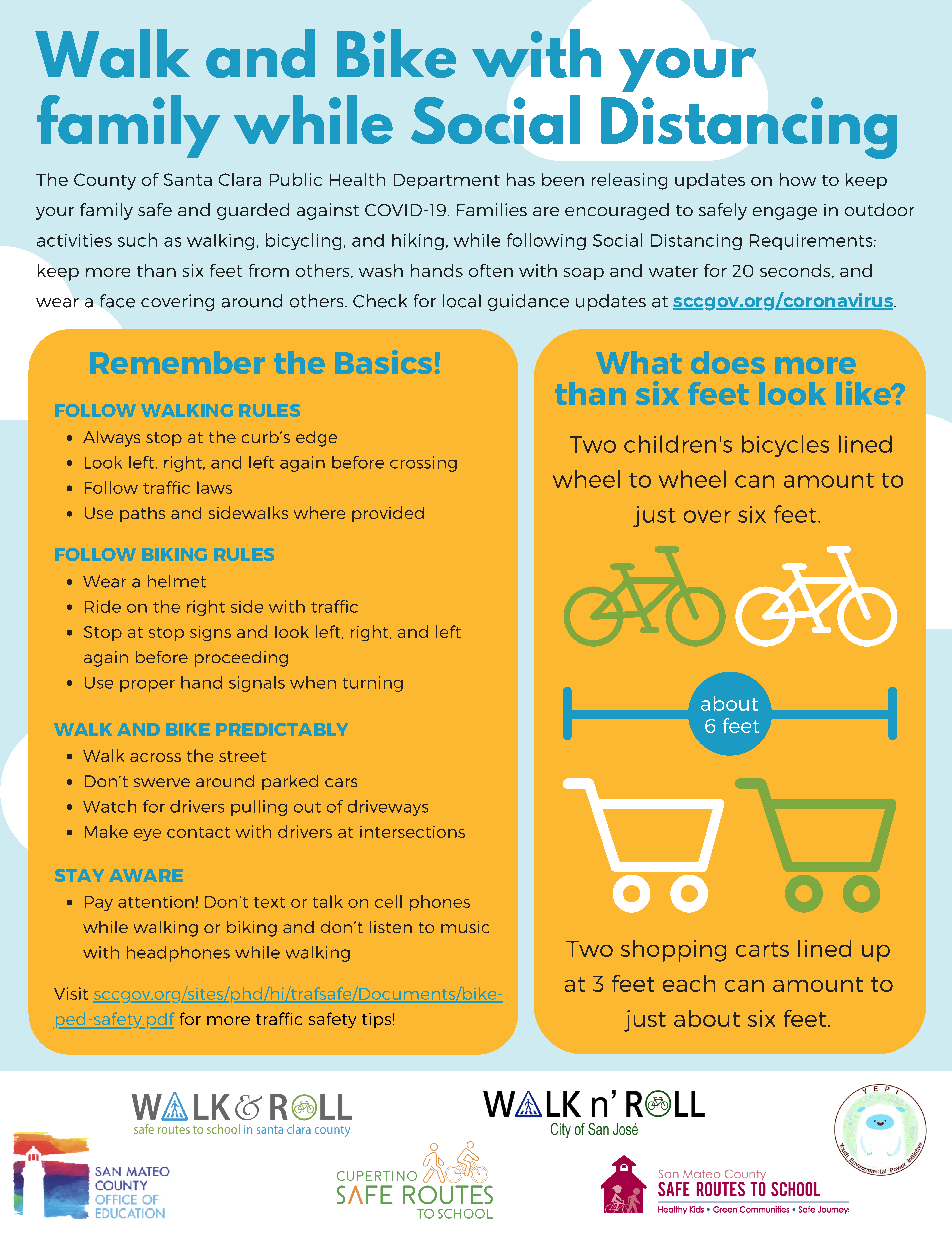 Image resolution: width=952 pixels, height=1233 pixels. Describe the element at coordinates (423, 464) in the screenshot. I see `crossing` at that location.
